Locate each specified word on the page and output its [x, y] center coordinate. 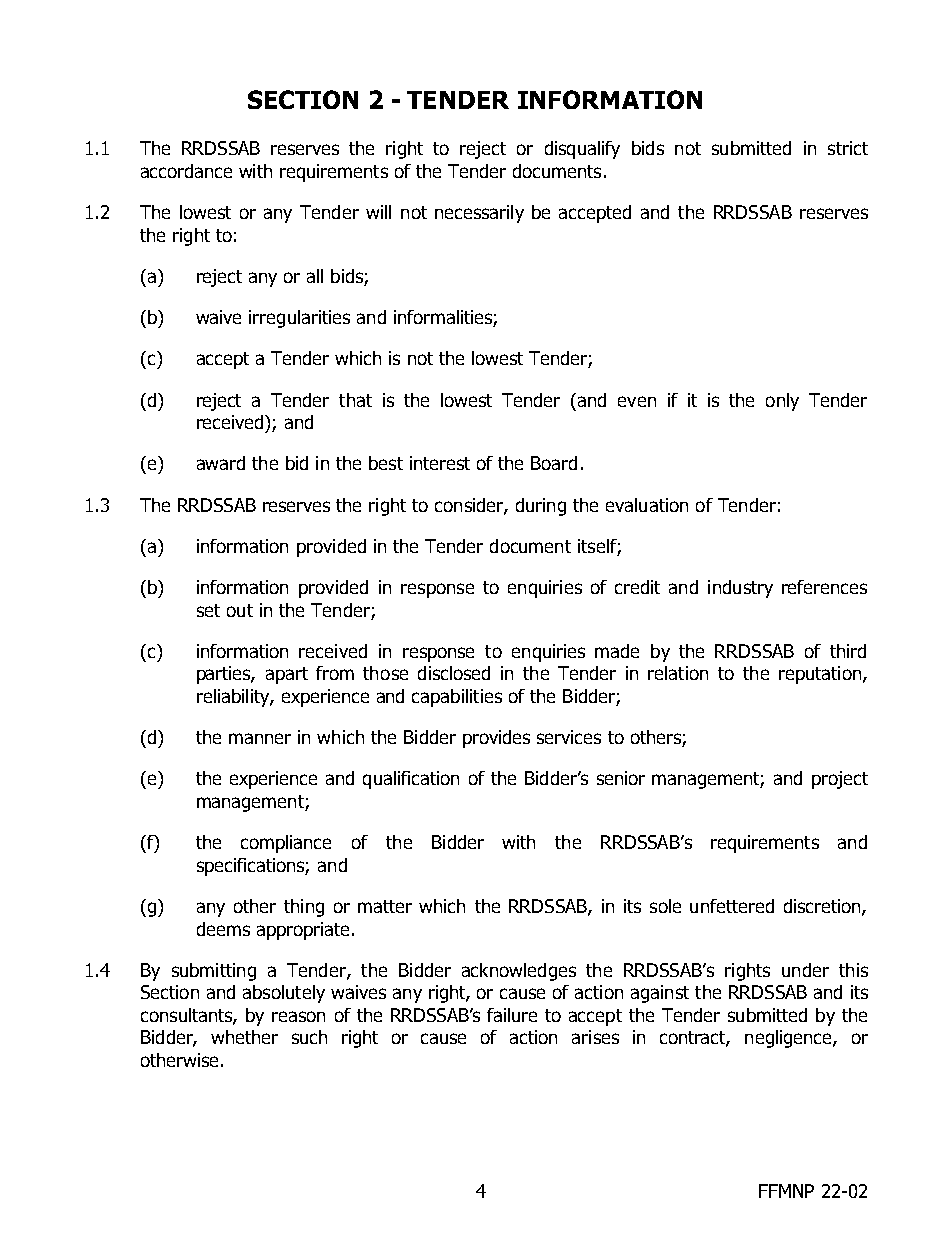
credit [637, 587]
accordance [186, 171]
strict [848, 148]
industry [740, 589]
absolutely [284, 994]
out [240, 610]
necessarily [479, 214]
